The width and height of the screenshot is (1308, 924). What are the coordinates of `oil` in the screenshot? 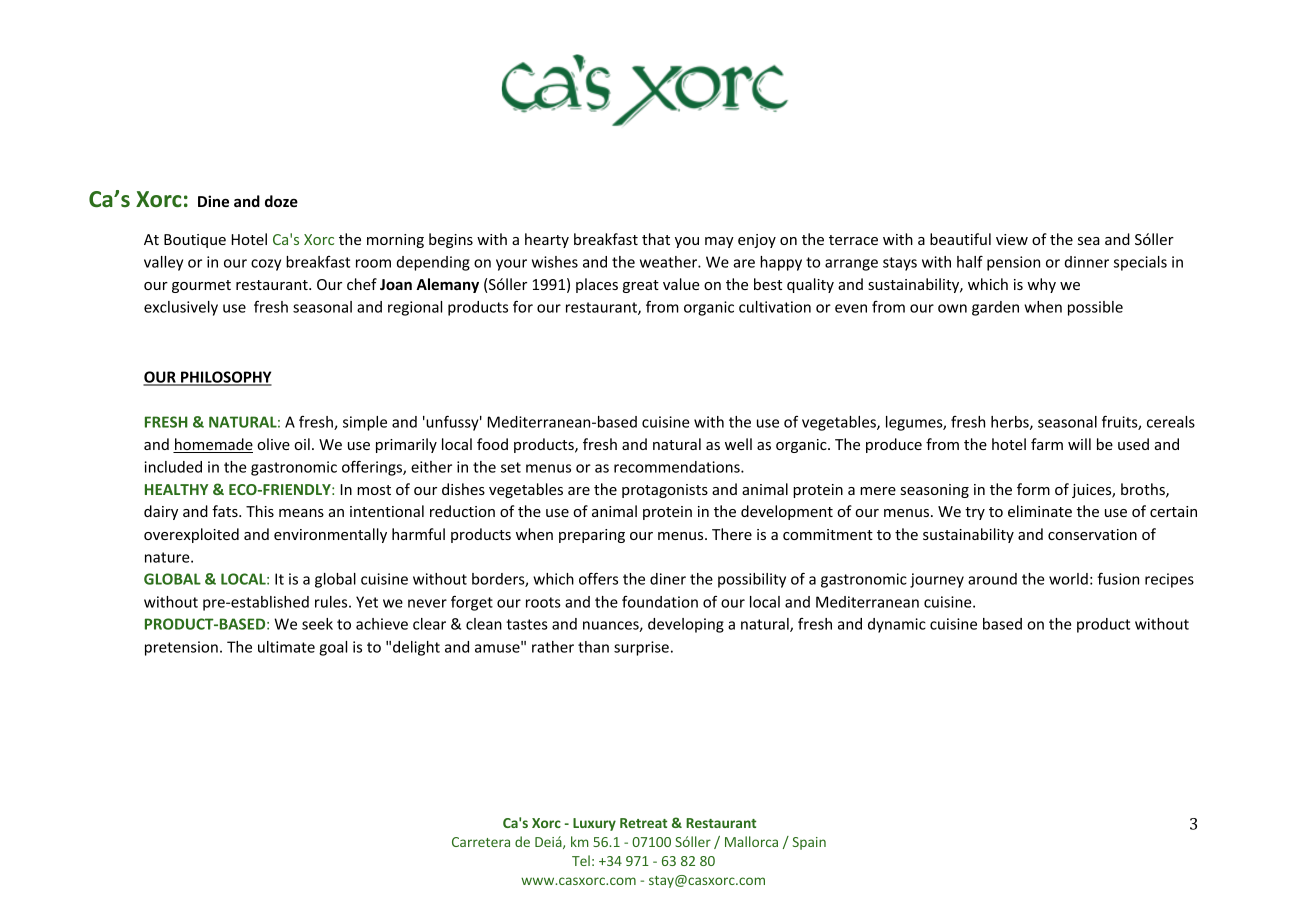 It's located at (302, 444).
